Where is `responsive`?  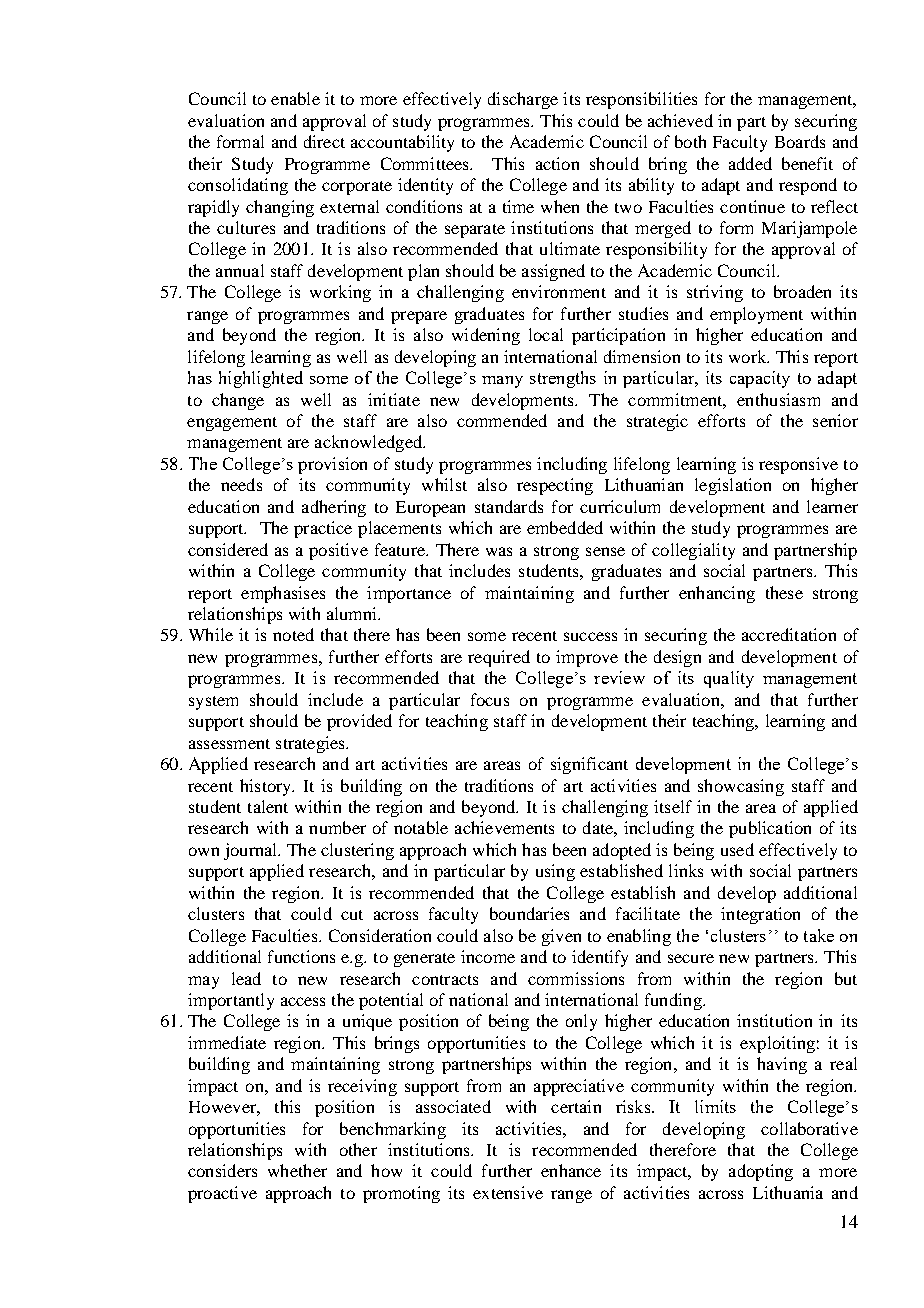
responsive is located at coordinates (798, 465).
